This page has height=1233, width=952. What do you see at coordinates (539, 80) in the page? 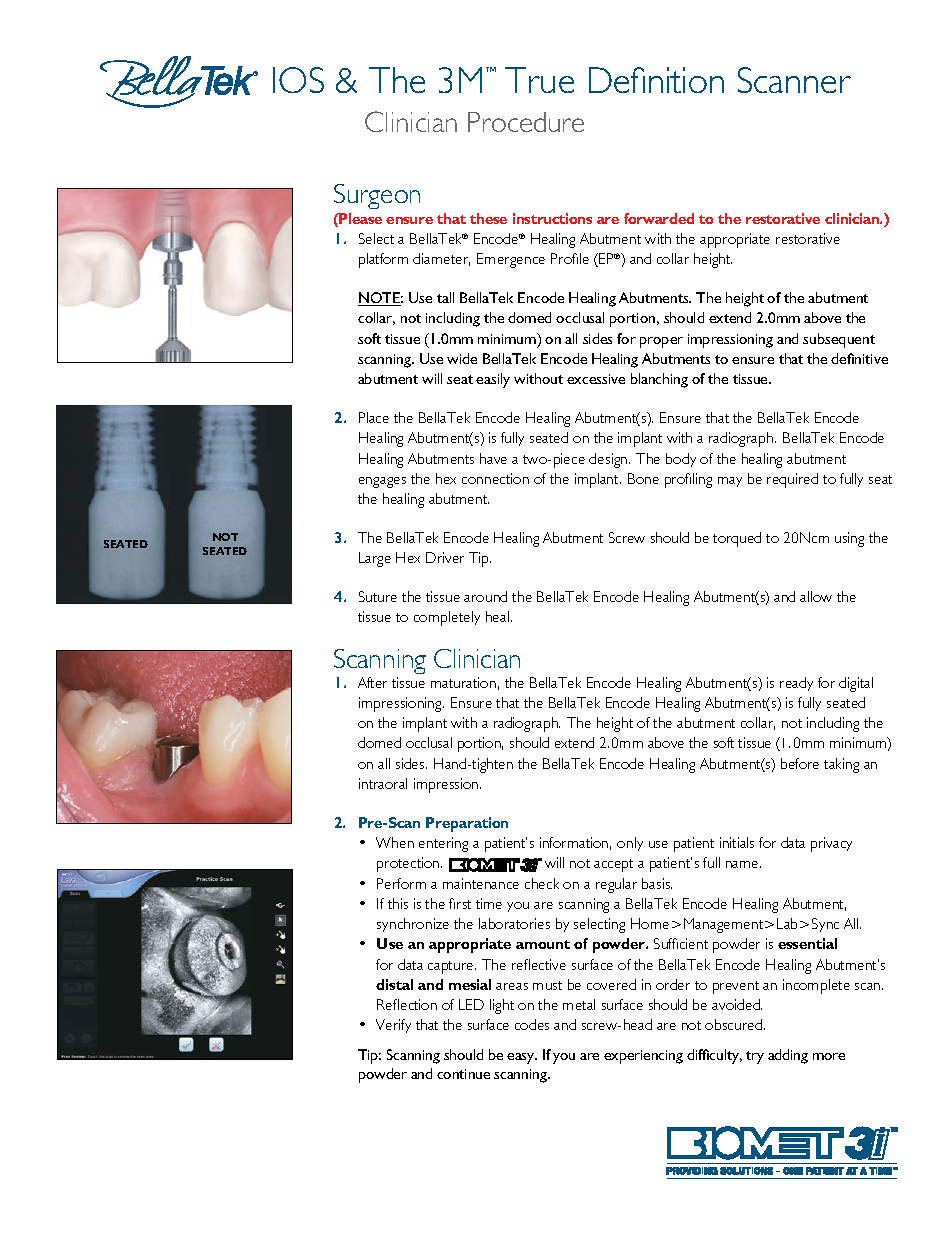
I see `True` at bounding box center [539, 80].
